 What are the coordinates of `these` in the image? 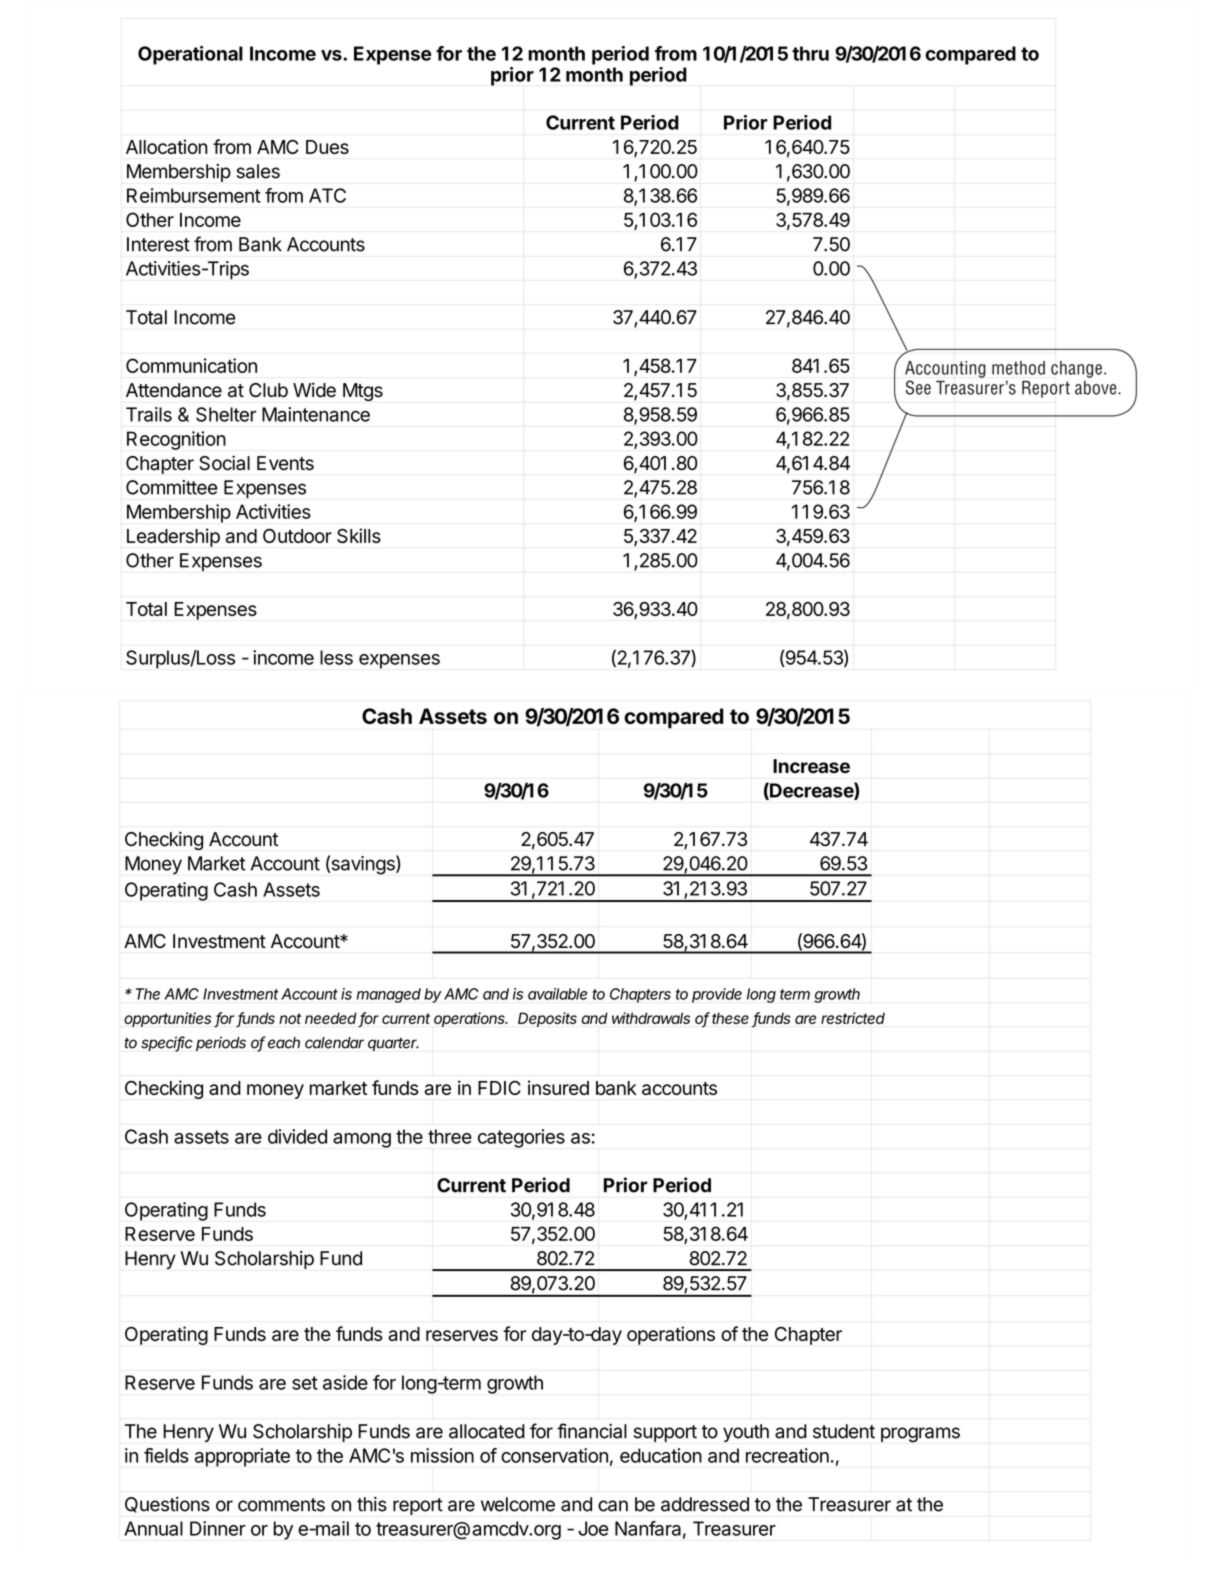 It's located at (730, 1018).
